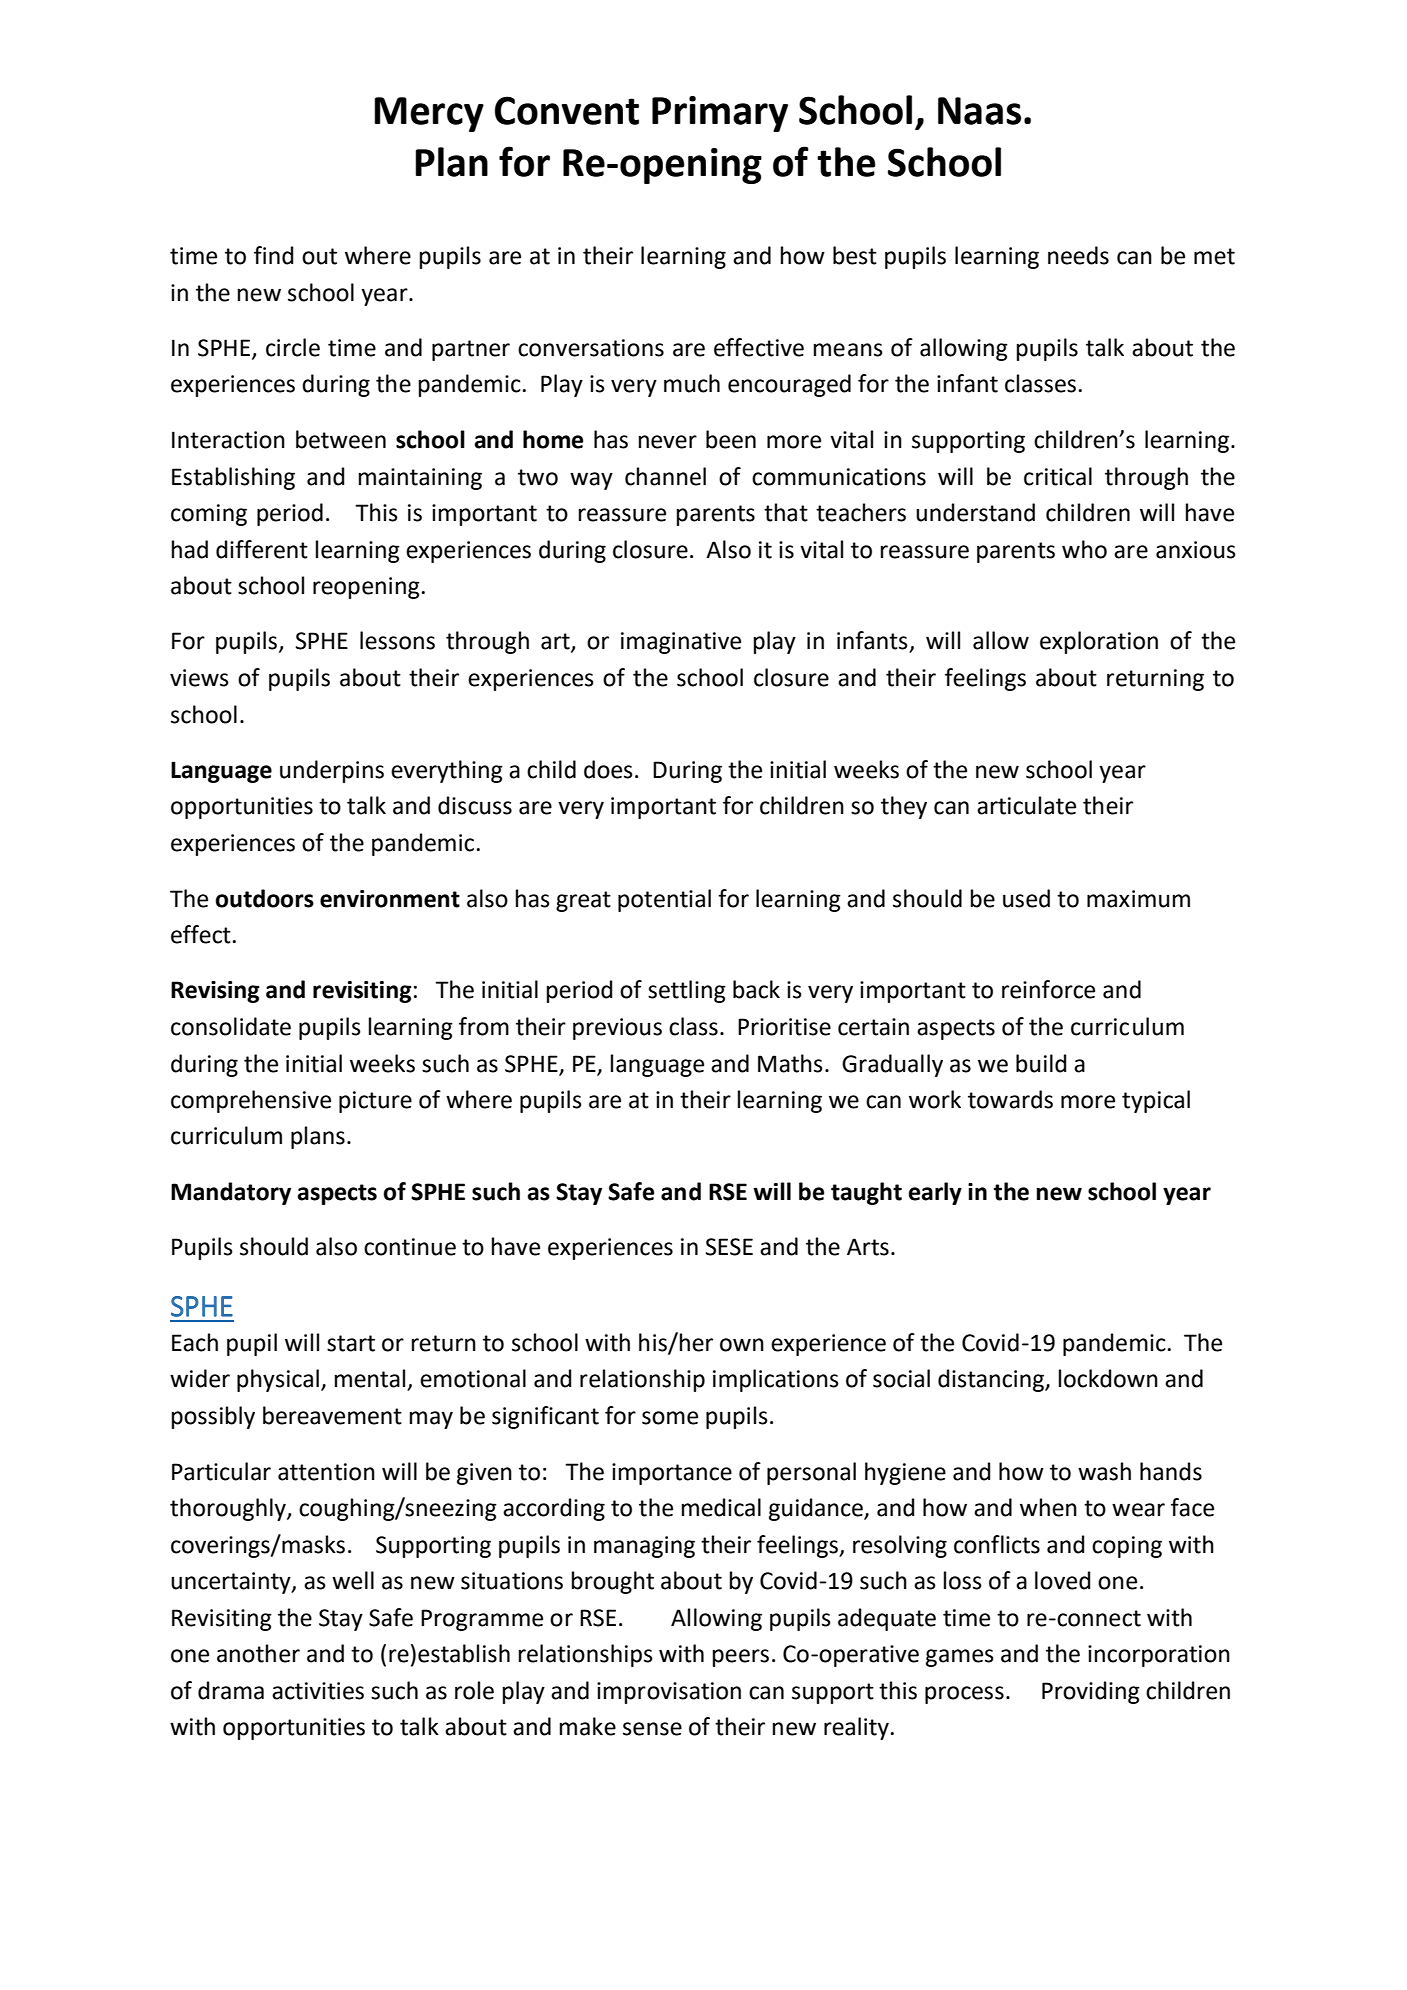  What do you see at coordinates (318, 1691) in the screenshot?
I see `activities` at bounding box center [318, 1691].
